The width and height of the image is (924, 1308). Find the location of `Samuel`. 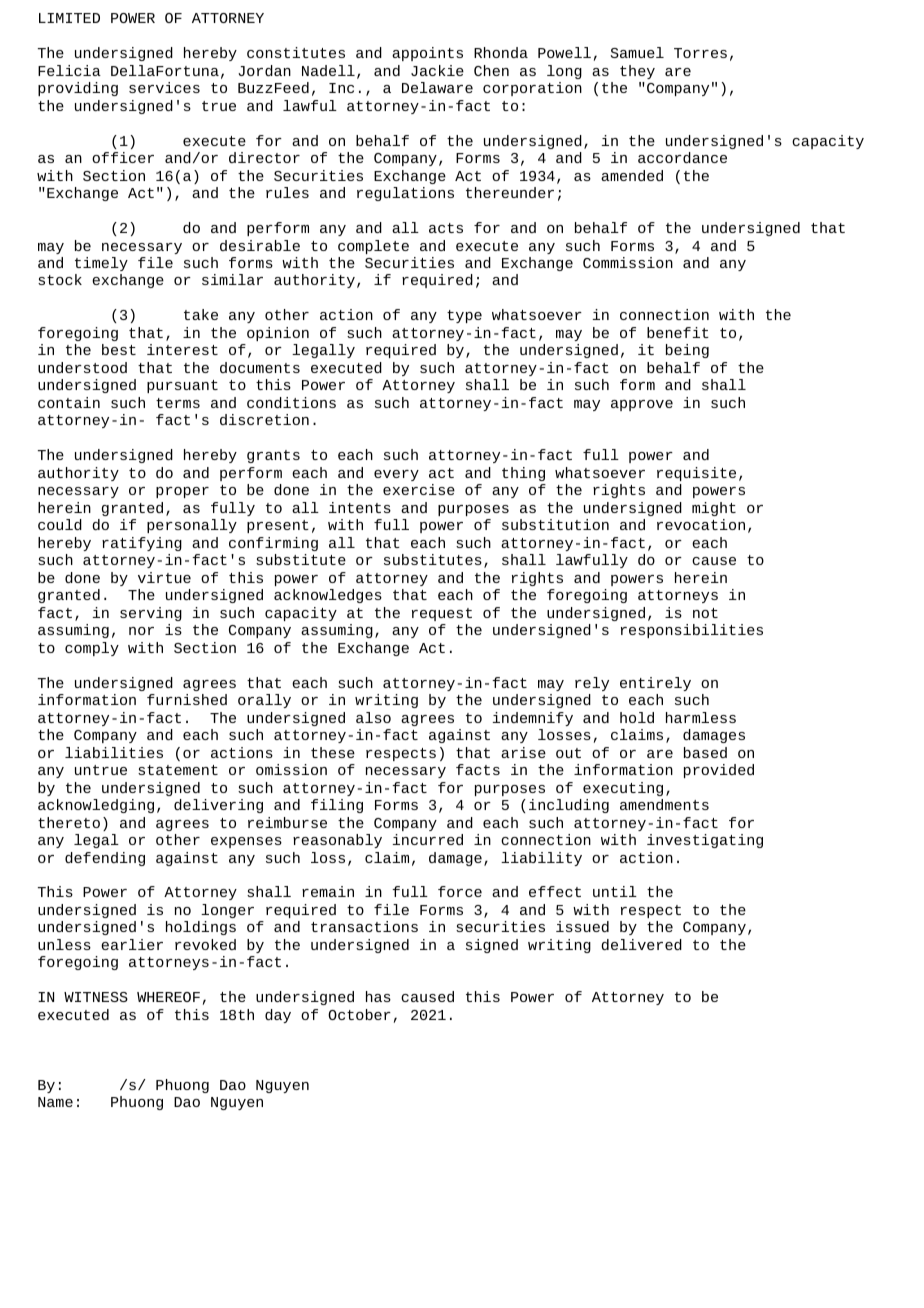

Samuel is located at coordinates (637, 52).
